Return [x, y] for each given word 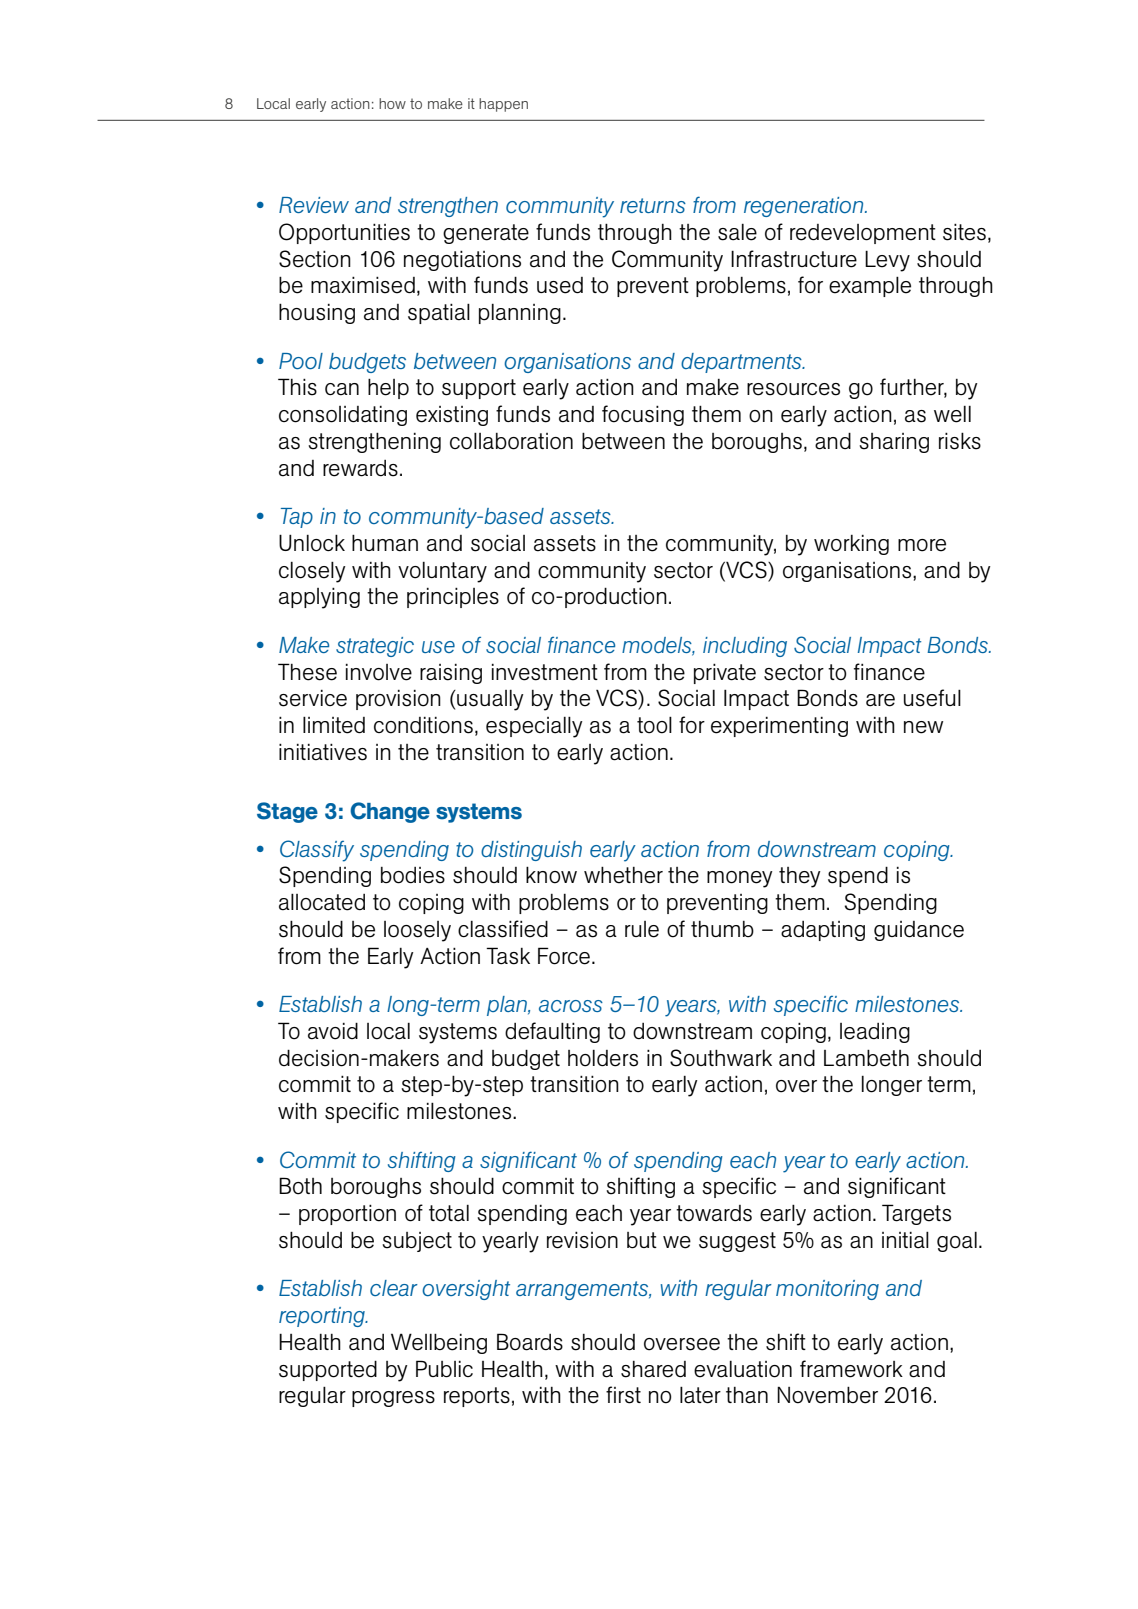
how [392, 103]
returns [653, 205]
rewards [360, 468]
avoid [333, 1031]
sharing [894, 443]
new [923, 727]
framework [851, 1369]
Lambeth [866, 1058]
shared [653, 1369]
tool [654, 725]
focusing [643, 415]
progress [393, 1399]
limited [334, 725]
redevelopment [863, 234]
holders [603, 1058]
